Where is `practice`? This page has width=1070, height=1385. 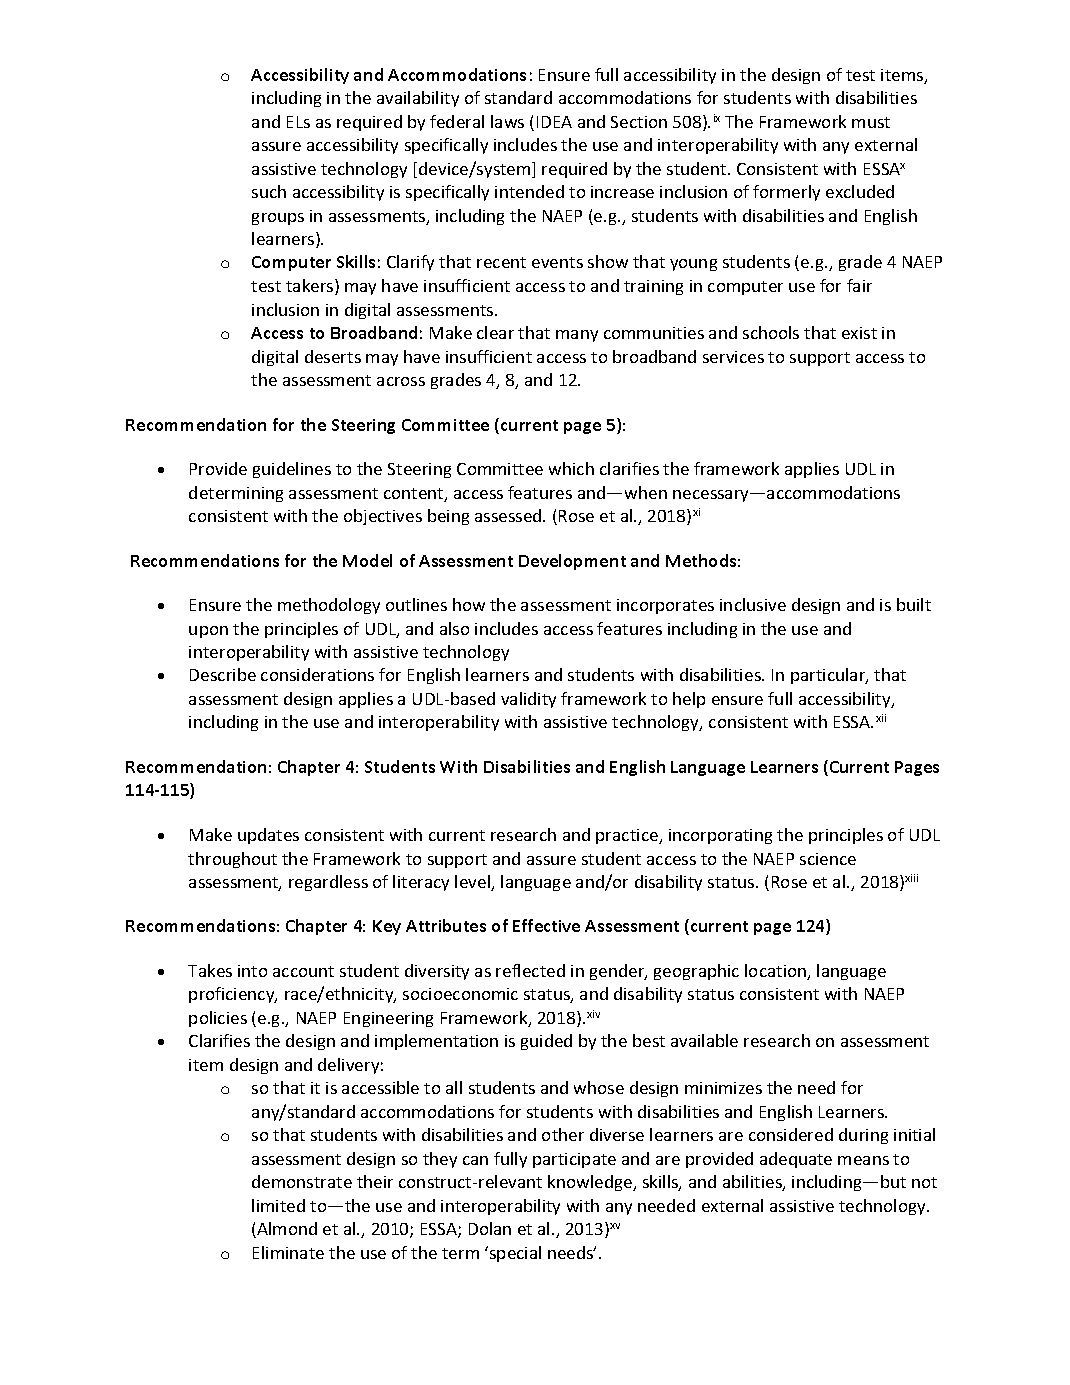 practice is located at coordinates (628, 836).
